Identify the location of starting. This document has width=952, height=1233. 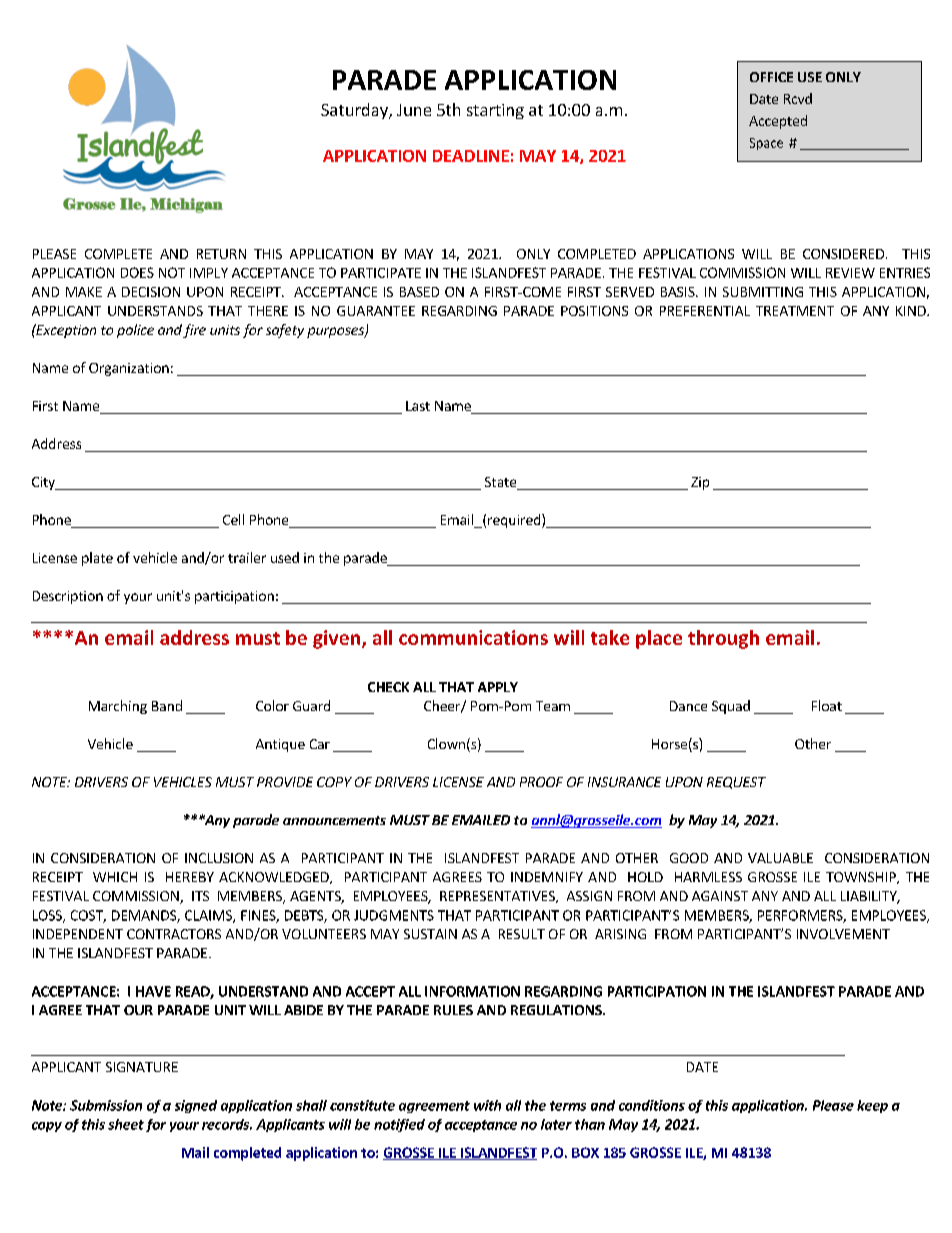
(495, 111).
